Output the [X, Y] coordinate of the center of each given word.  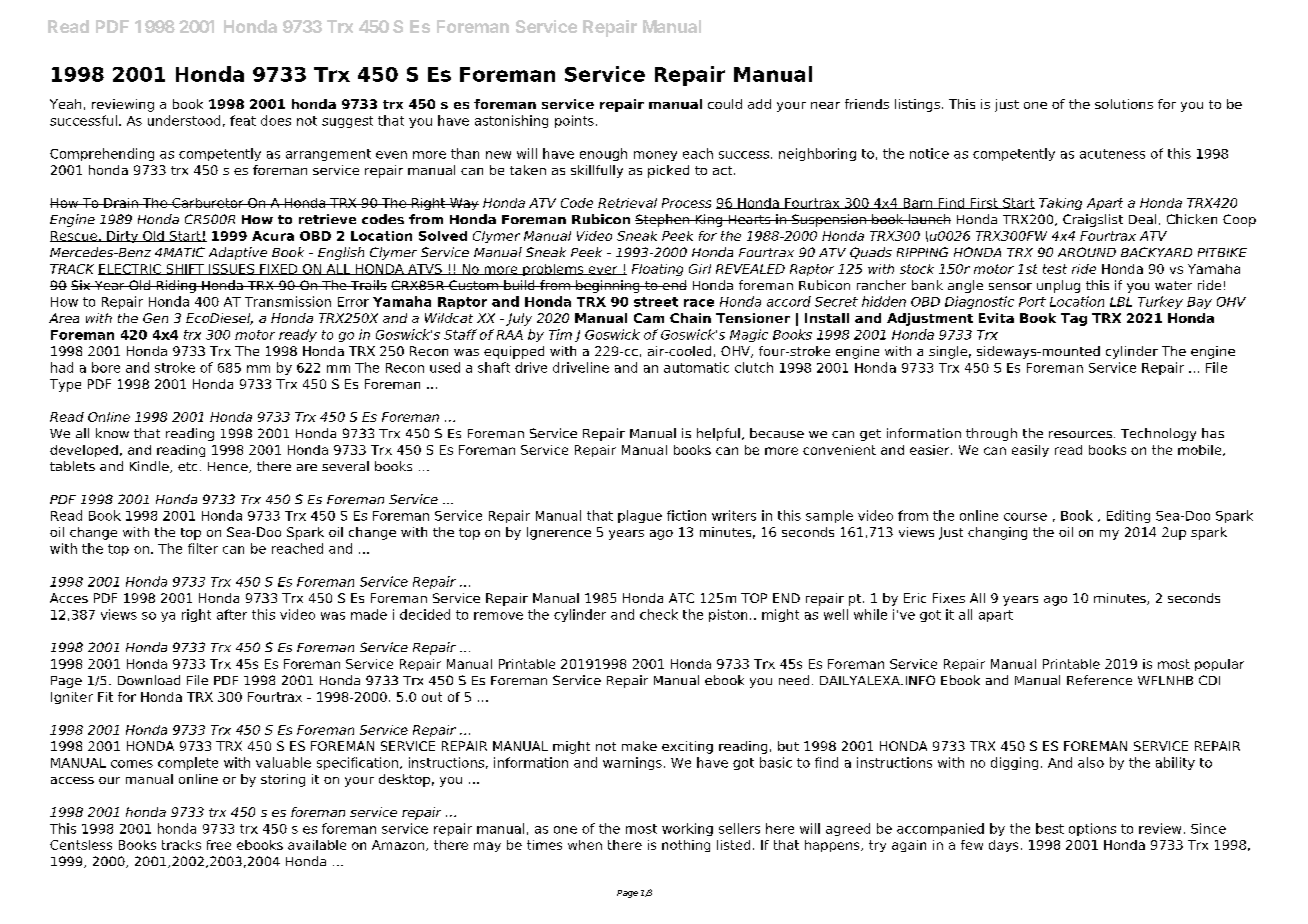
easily [1030, 451]
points [574, 121]
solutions [1124, 104]
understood [184, 120]
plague [640, 516]
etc [187, 466]
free [219, 845]
